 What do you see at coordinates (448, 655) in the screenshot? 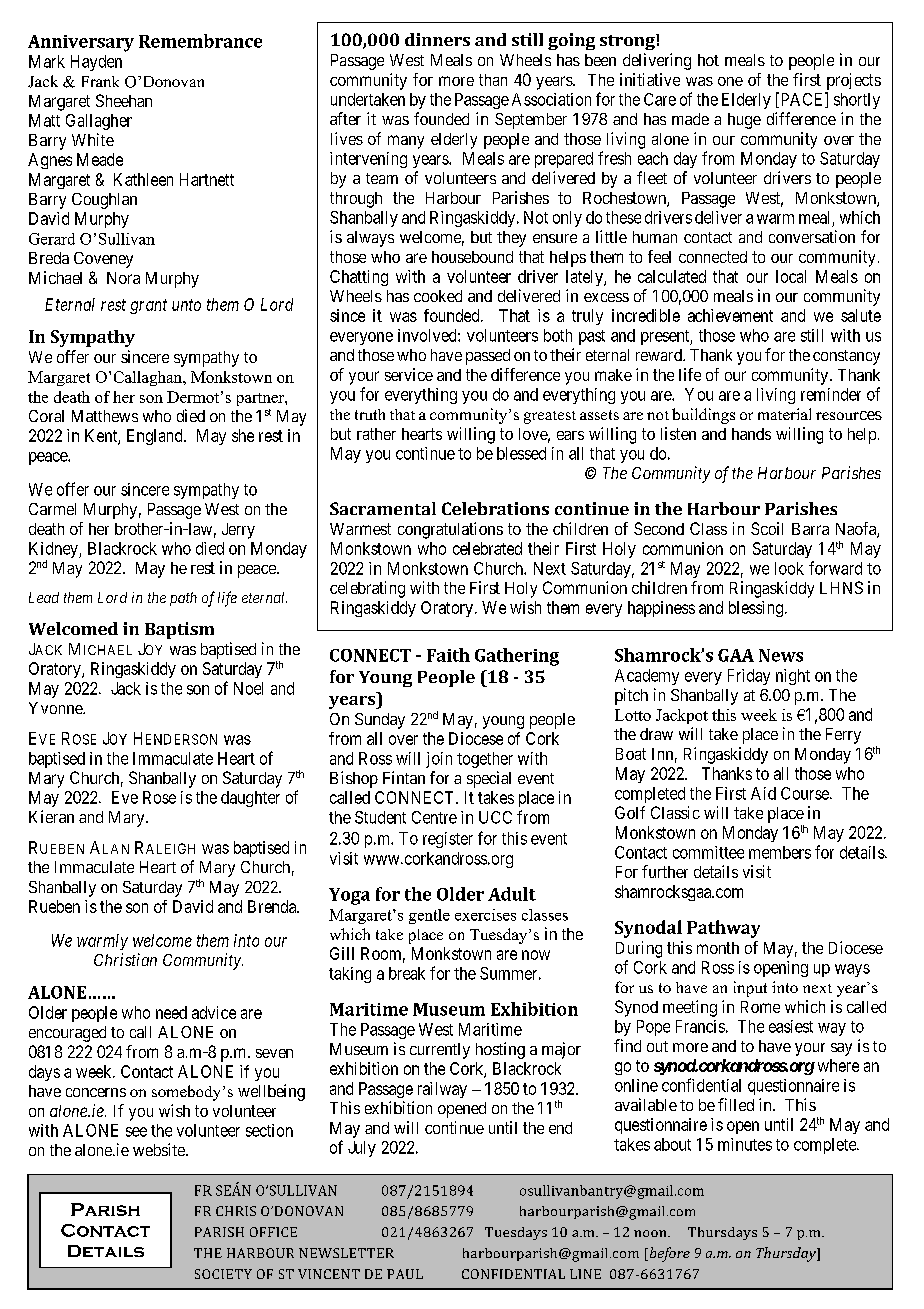
I see `Faith` at bounding box center [448, 655].
